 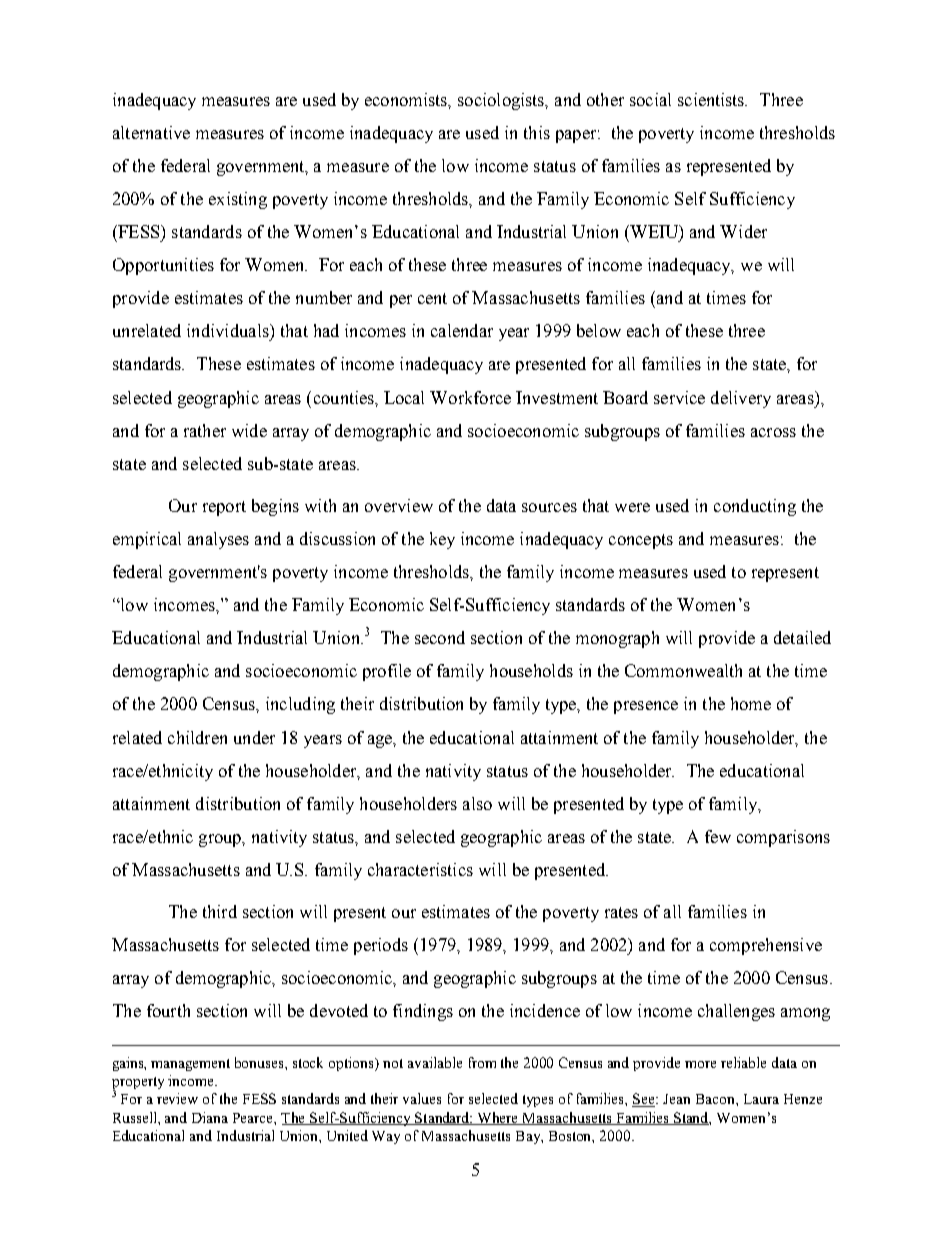 I want to click on also, so click(x=477, y=803).
